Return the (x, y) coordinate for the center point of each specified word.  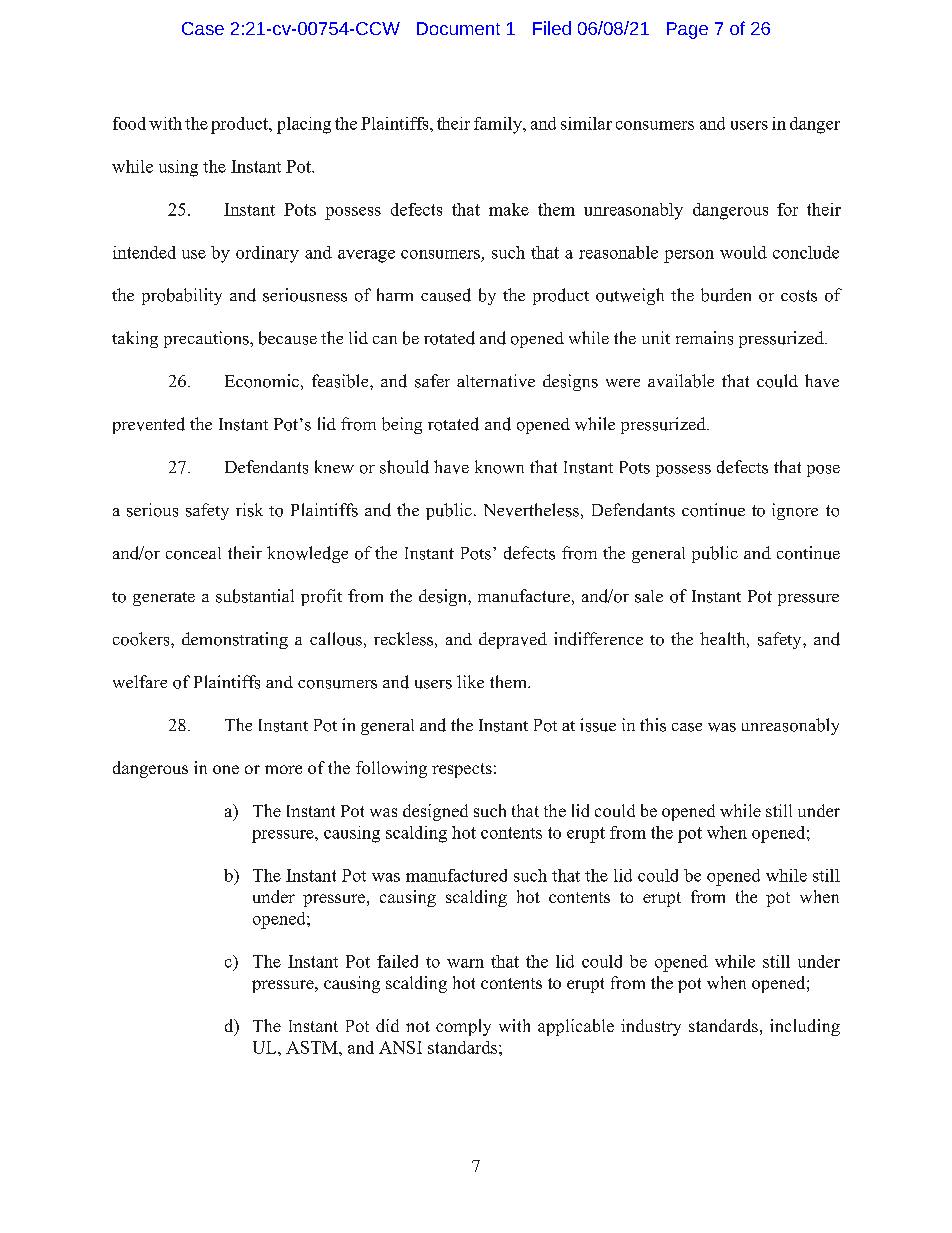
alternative (496, 380)
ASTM (313, 1047)
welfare (140, 681)
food (129, 123)
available (681, 381)
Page (687, 30)
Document (458, 28)
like (470, 681)
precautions (207, 339)
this (653, 725)
